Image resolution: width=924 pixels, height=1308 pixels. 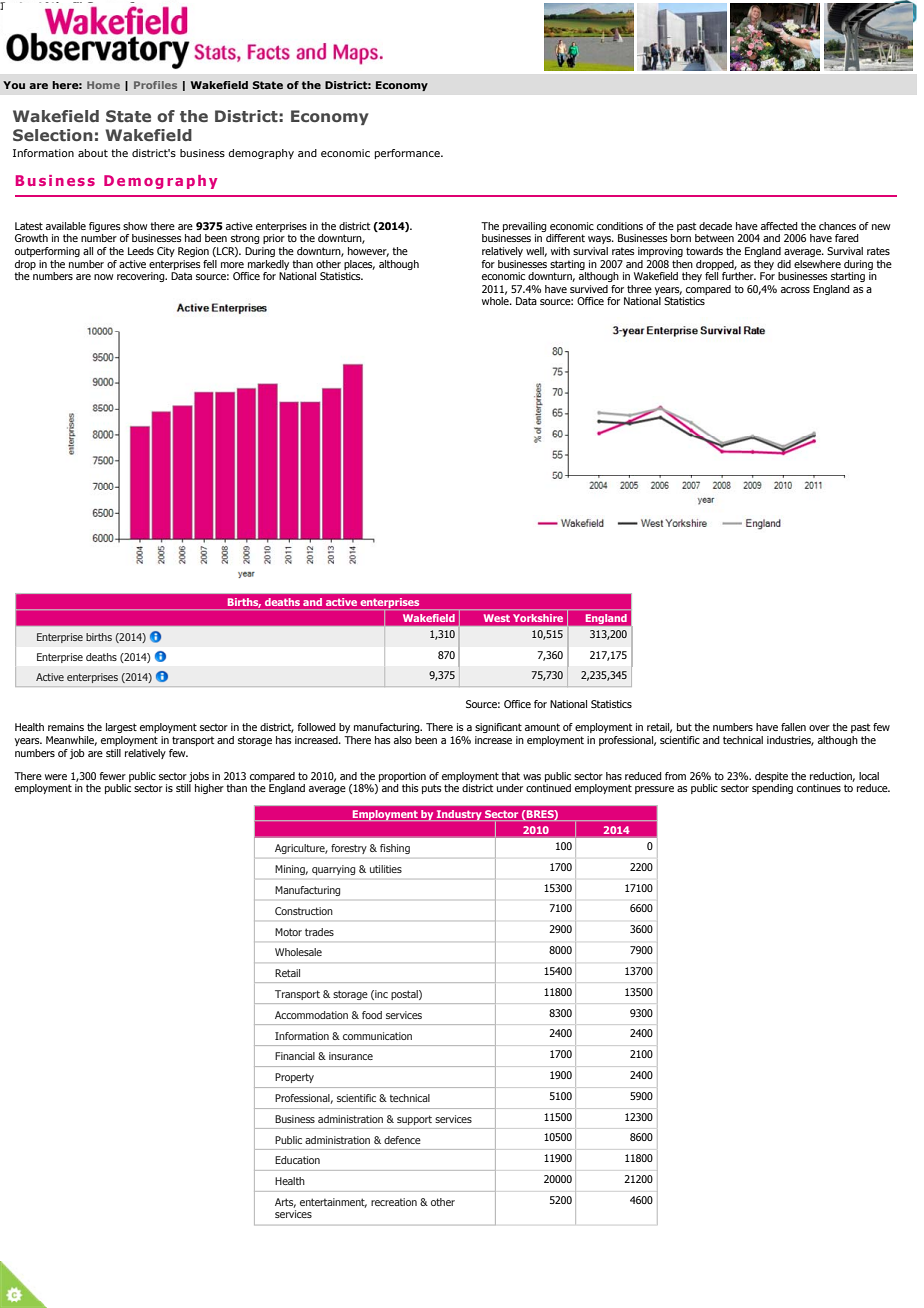 I want to click on support, so click(x=414, y=1120).
